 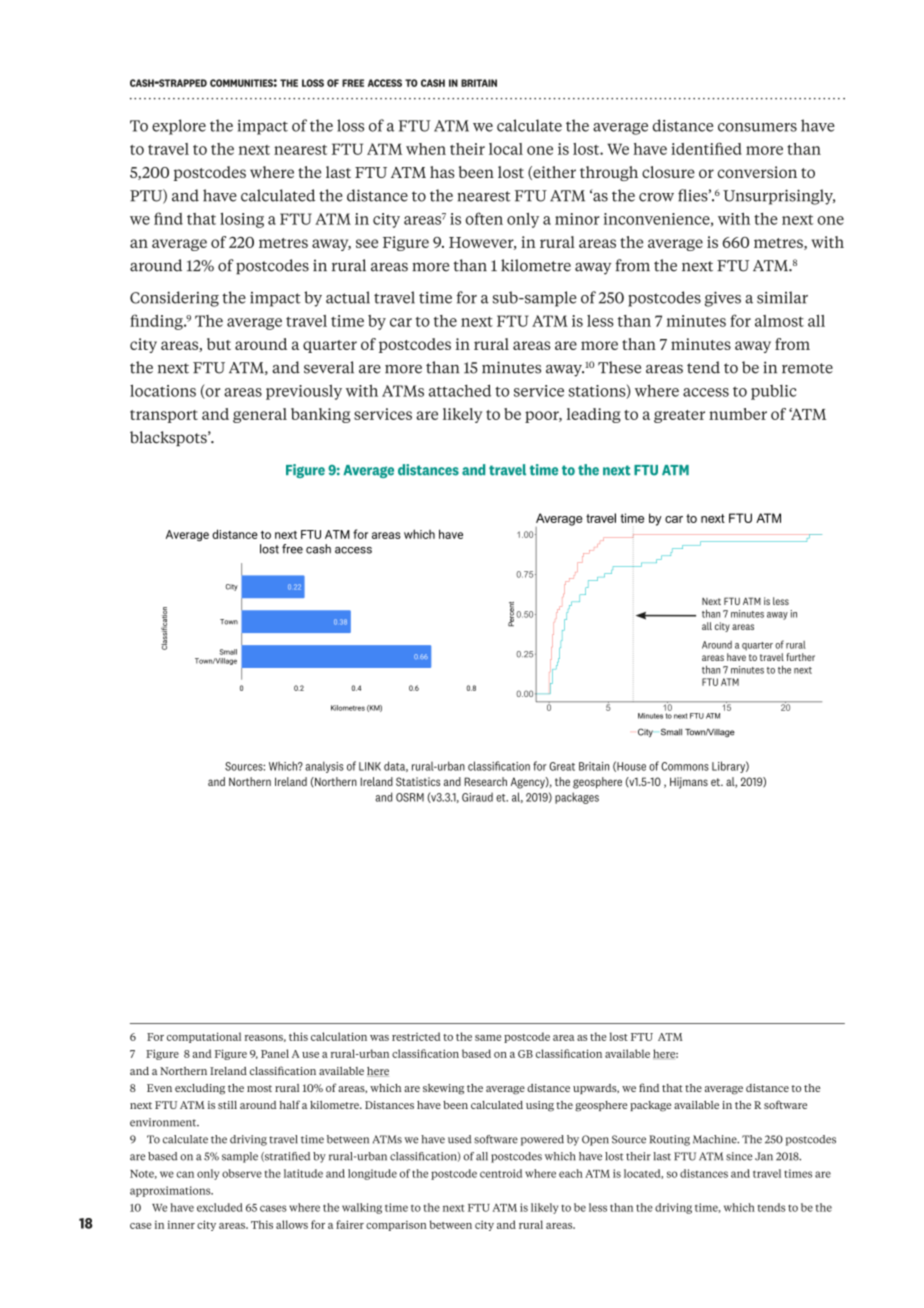 What do you see at coordinates (706, 148) in the document?
I see `identified` at bounding box center [706, 148].
